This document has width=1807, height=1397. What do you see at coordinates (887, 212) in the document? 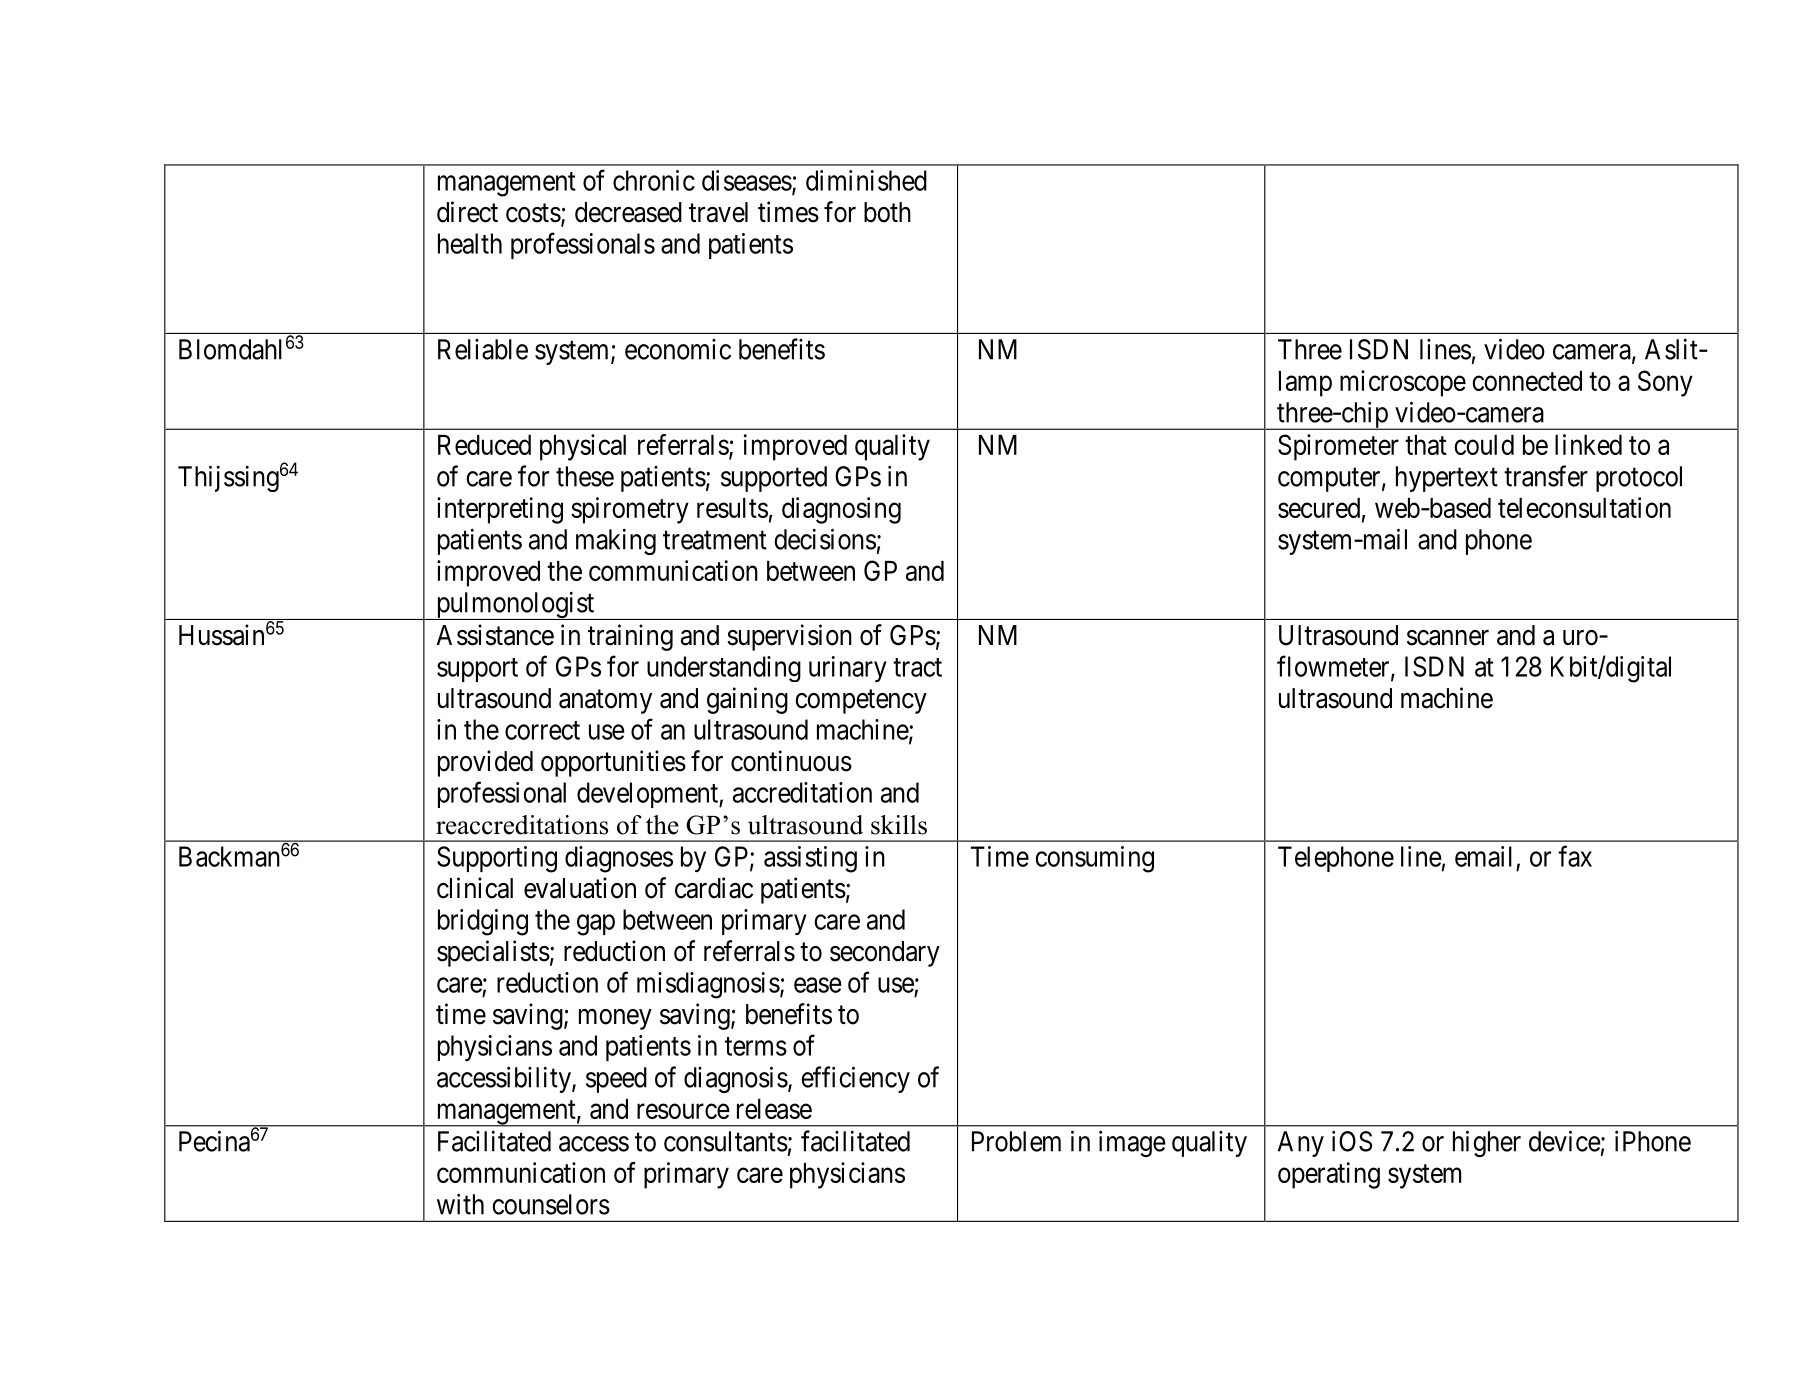
I see `both` at bounding box center [887, 212].
